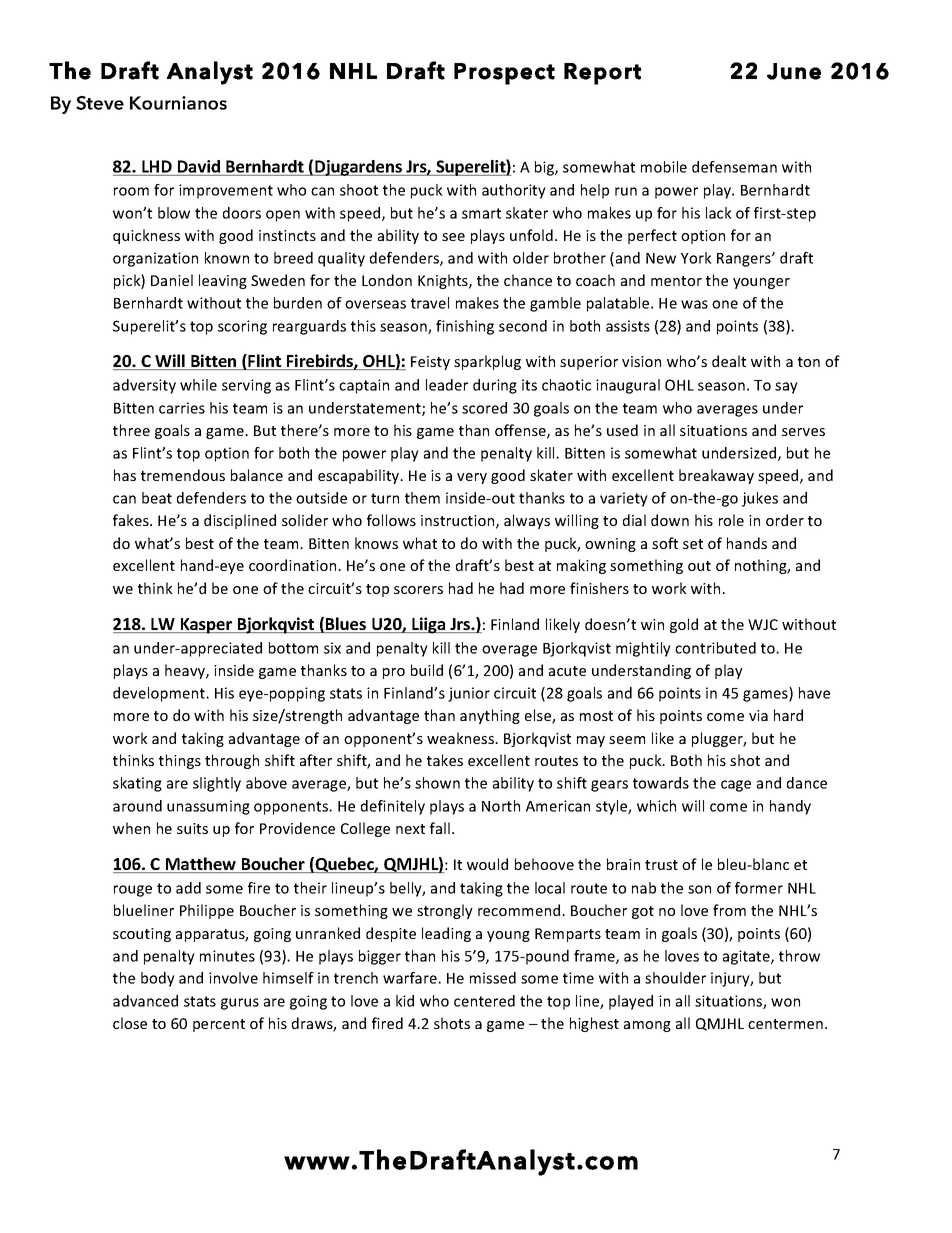 The image size is (952, 1233). I want to click on Prospect, so click(504, 74).
